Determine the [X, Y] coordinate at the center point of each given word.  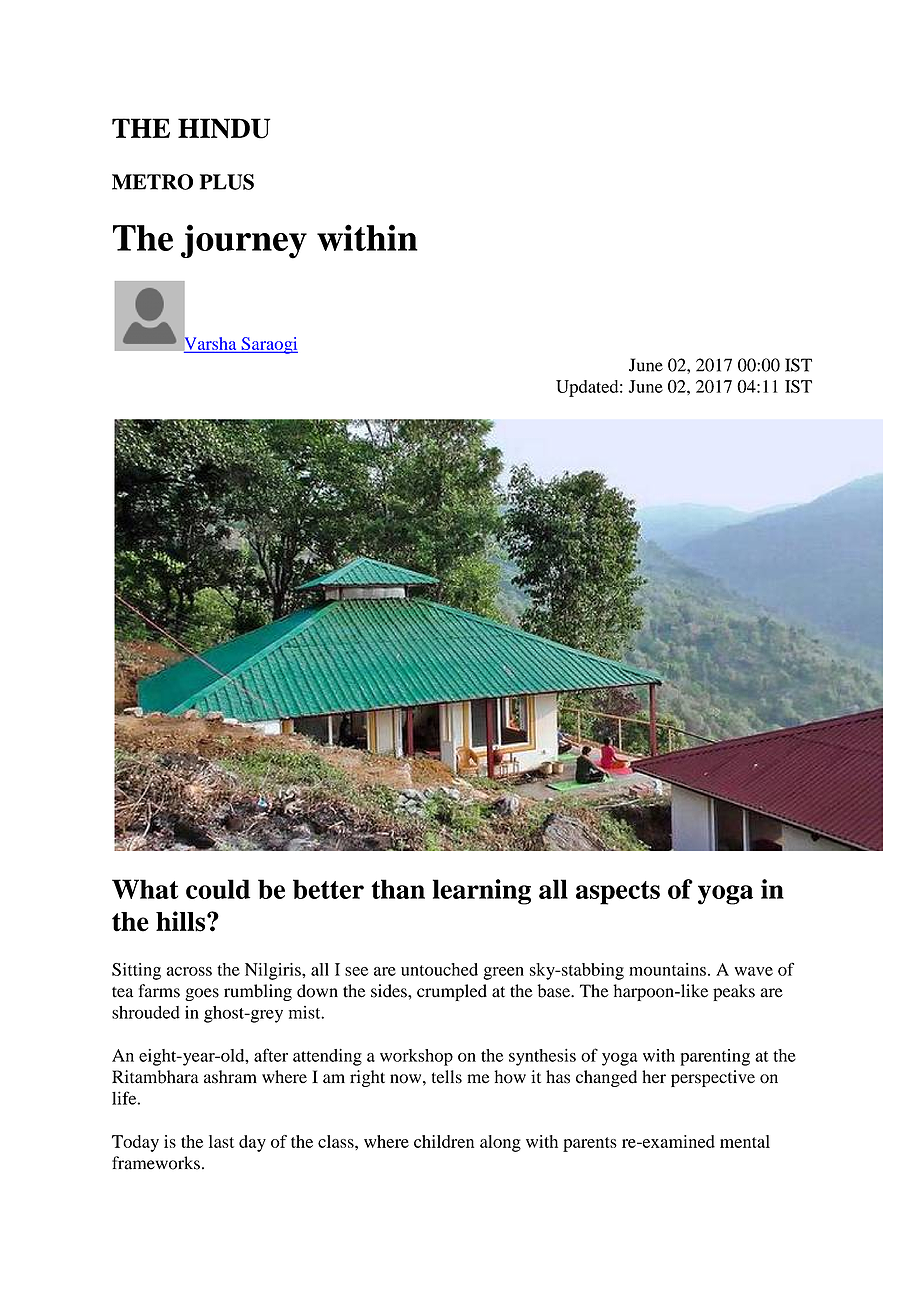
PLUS [227, 182]
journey [244, 241]
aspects [618, 893]
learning [482, 892]
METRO [152, 182]
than [398, 889]
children [444, 1141]
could [218, 889]
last [221, 1141]
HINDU [224, 128]
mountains [667, 969]
